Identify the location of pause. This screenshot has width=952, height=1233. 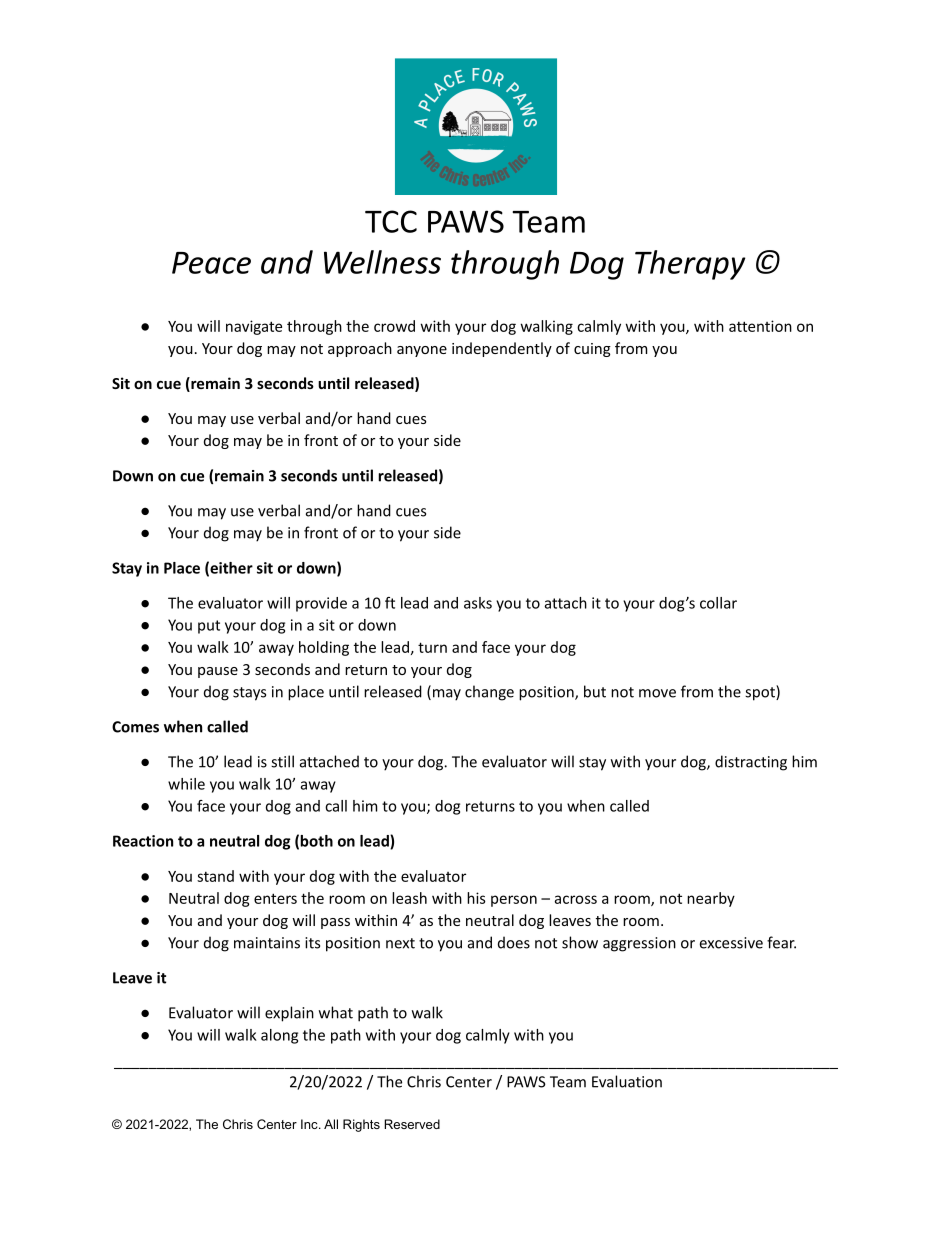
(218, 672).
